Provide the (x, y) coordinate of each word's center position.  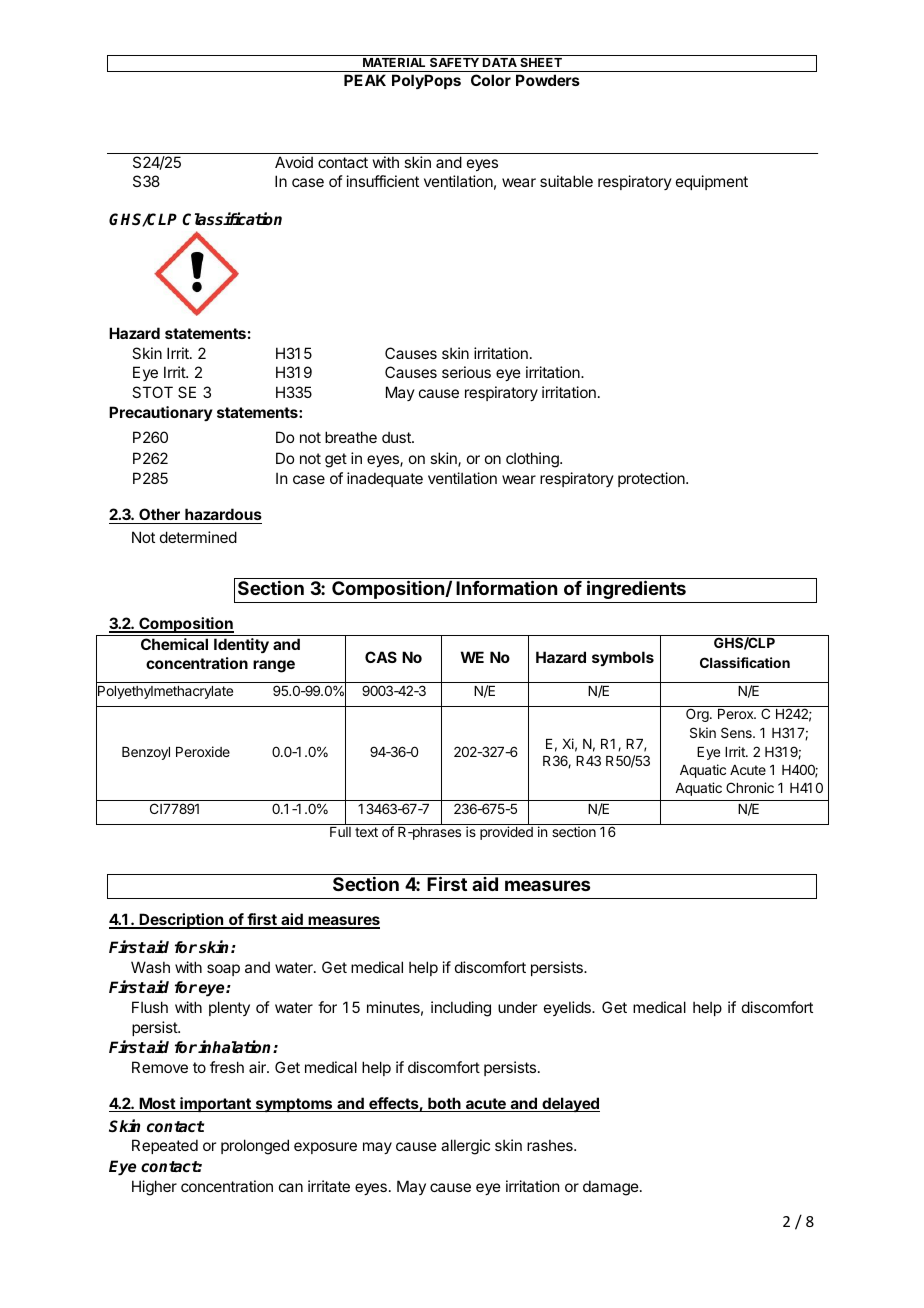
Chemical (174, 644)
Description (182, 921)
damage (612, 1188)
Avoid (294, 162)
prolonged (255, 1147)
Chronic (750, 787)
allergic (465, 1147)
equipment (712, 182)
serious (466, 372)
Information (506, 587)
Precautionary (161, 413)
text (366, 832)
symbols (623, 658)
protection (652, 479)
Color (491, 80)
